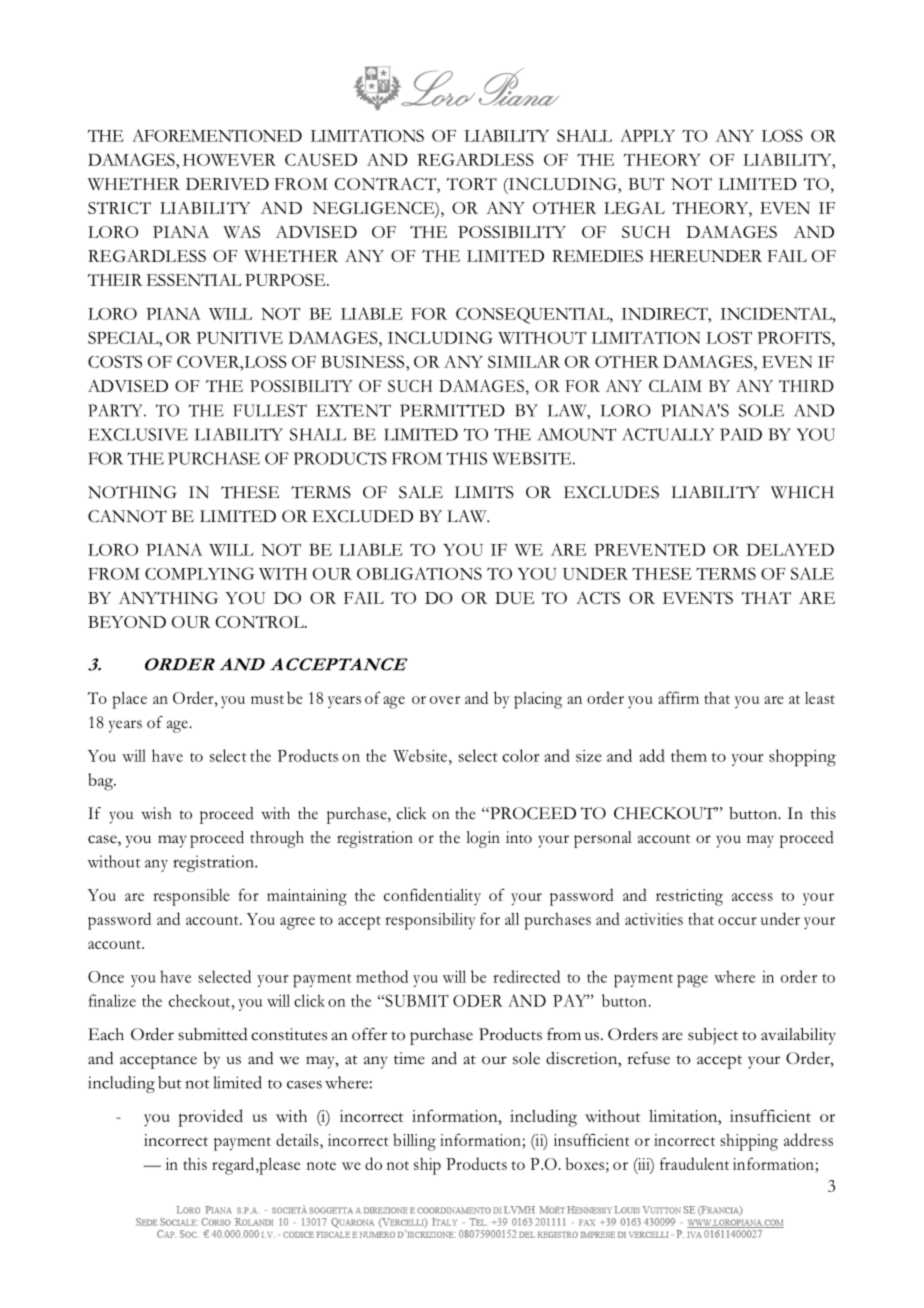 The width and height of the document is (924, 1308). What do you see at coordinates (647, 135) in the document?
I see `APPLY` at bounding box center [647, 135].
